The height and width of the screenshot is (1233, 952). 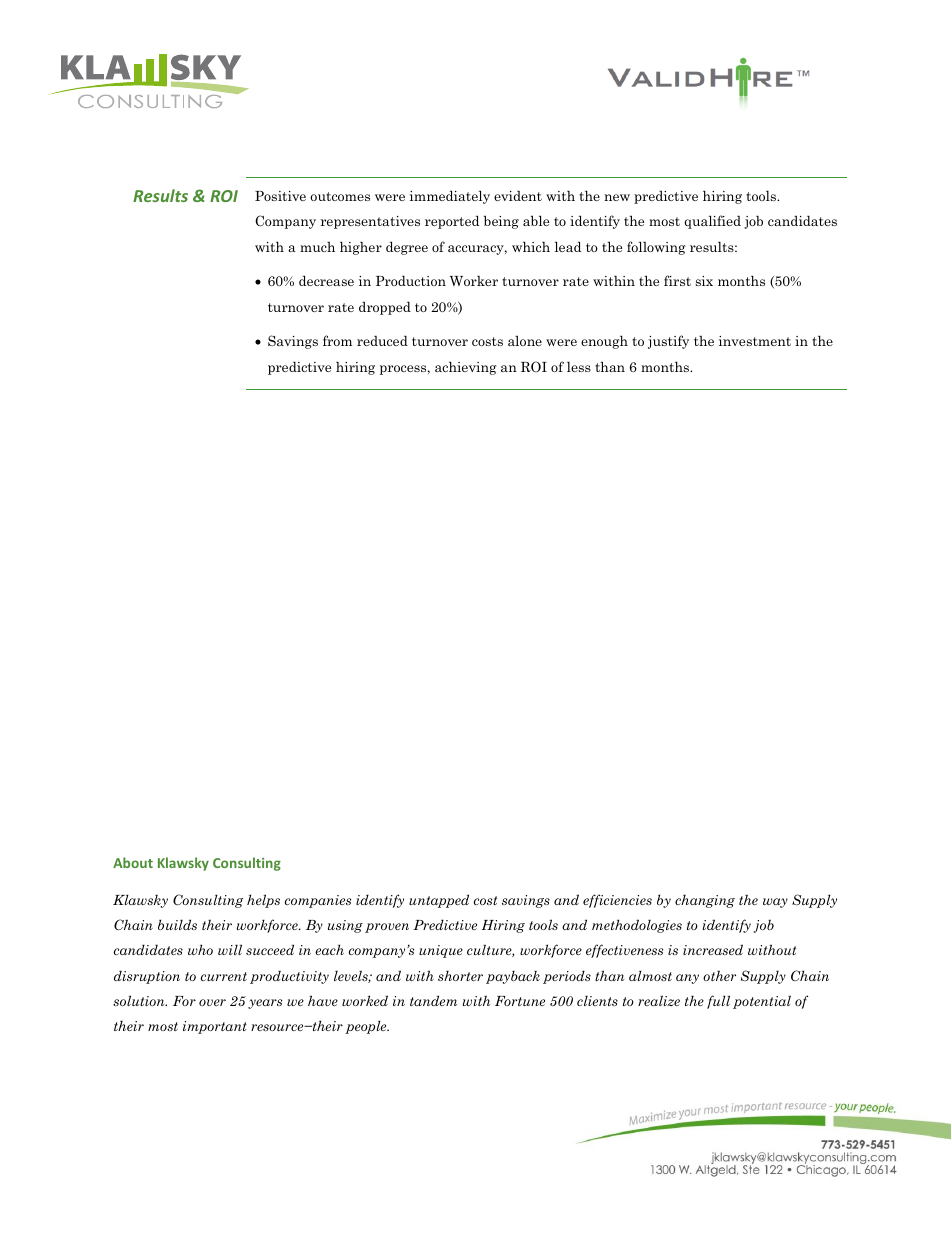 What do you see at coordinates (705, 901) in the screenshot?
I see `changing` at bounding box center [705, 901].
